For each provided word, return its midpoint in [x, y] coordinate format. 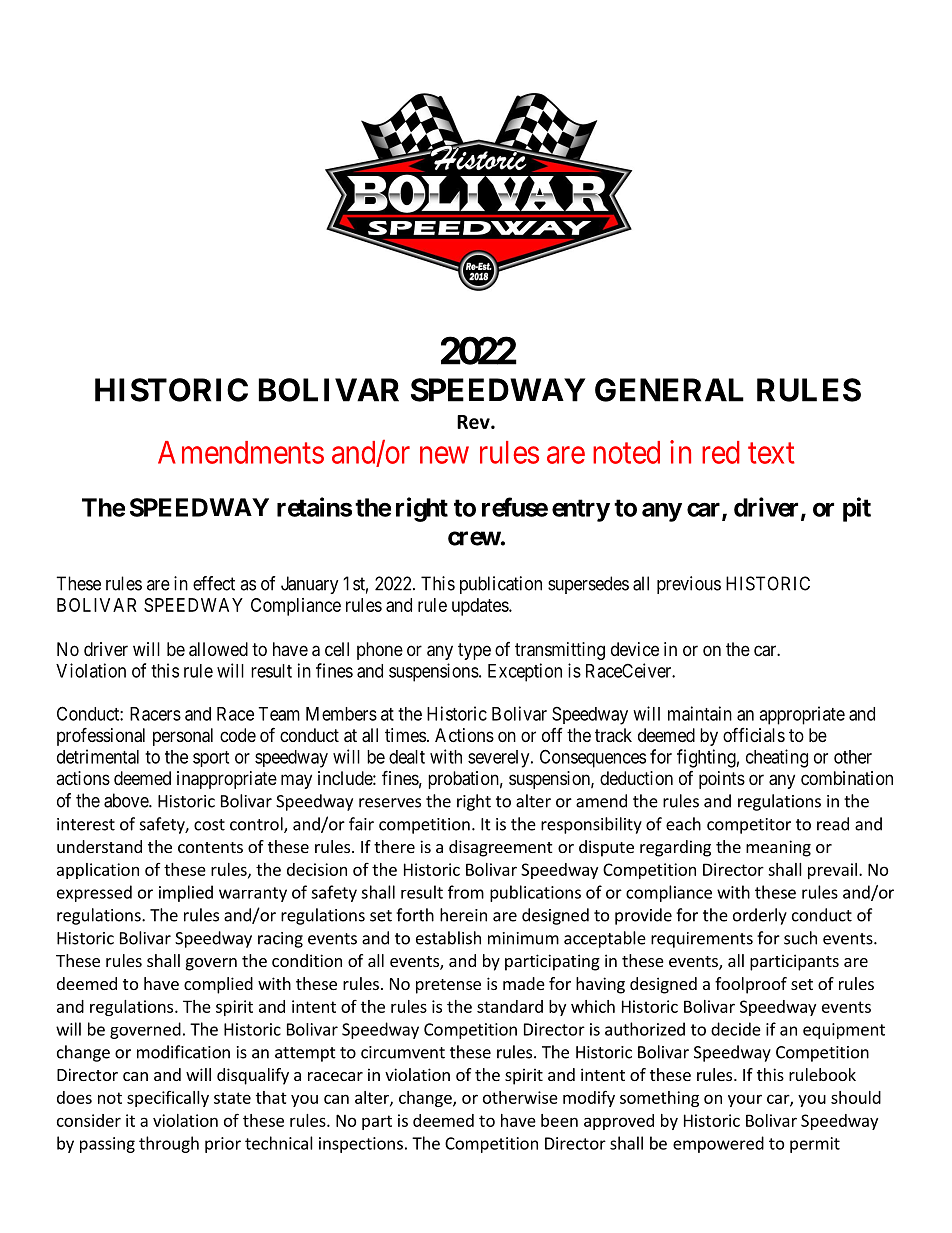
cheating [777, 758]
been [559, 1120]
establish [448, 938]
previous [689, 585]
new [444, 455]
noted [626, 452]
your [745, 1100]
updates [481, 607]
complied [218, 985]
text [771, 453]
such [800, 938]
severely [500, 759]
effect [214, 583]
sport [211, 759]
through [169, 1144]
